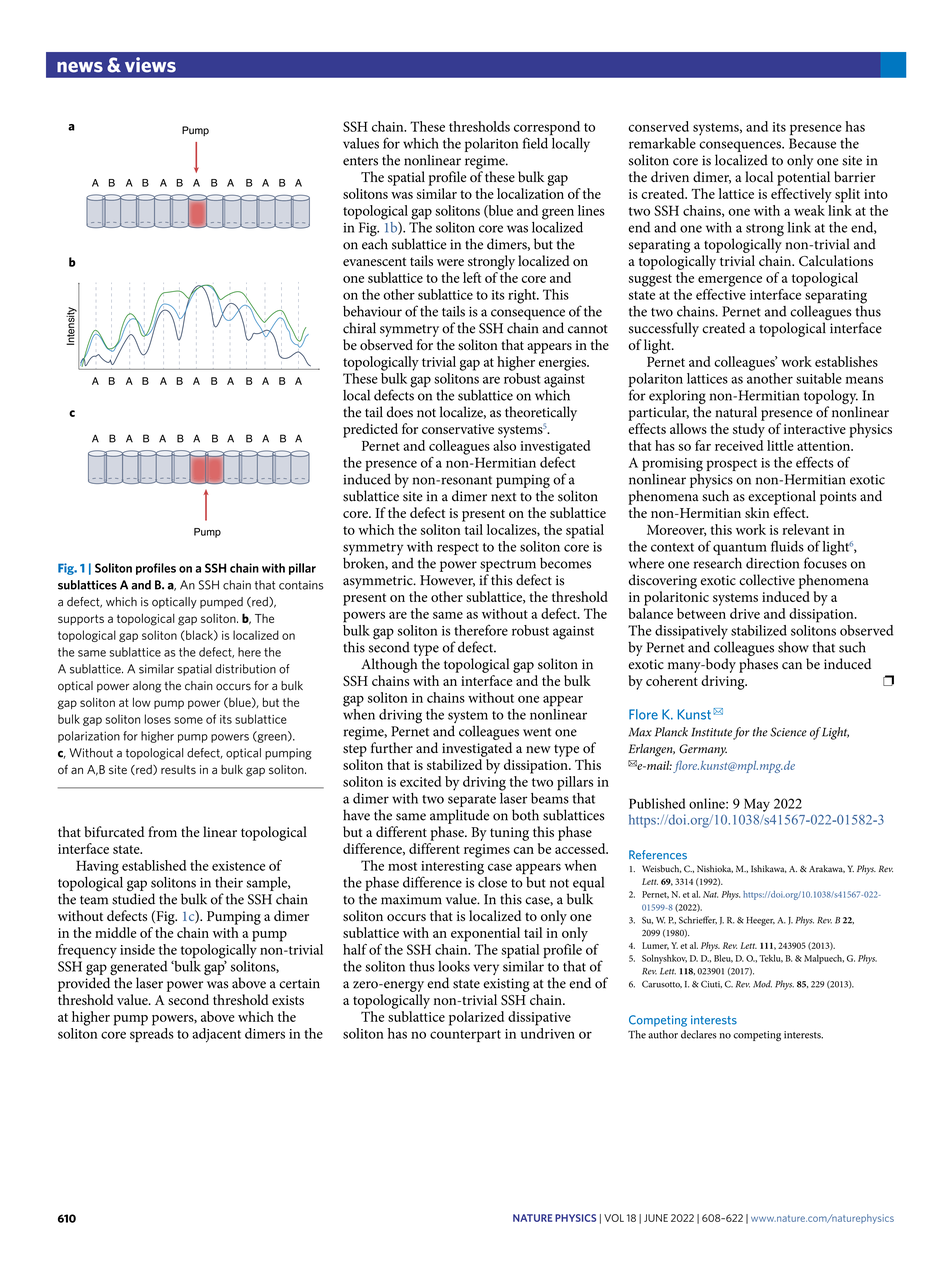  Describe the element at coordinates (162, 832) in the screenshot. I see `from` at that location.
